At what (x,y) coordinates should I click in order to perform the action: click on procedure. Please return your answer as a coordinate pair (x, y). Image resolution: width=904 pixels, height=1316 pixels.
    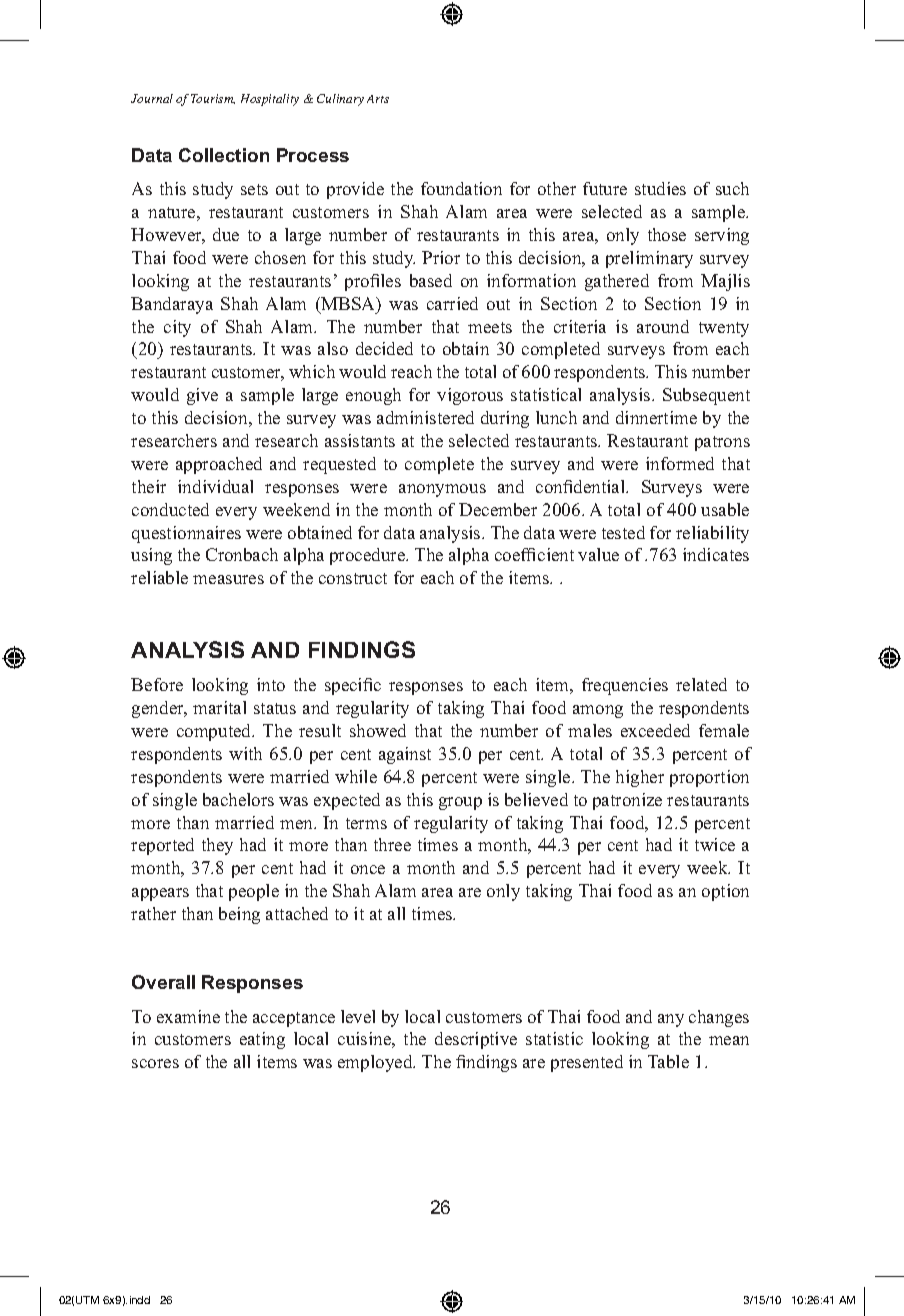
    Looking at the image, I should click on (369, 556).
